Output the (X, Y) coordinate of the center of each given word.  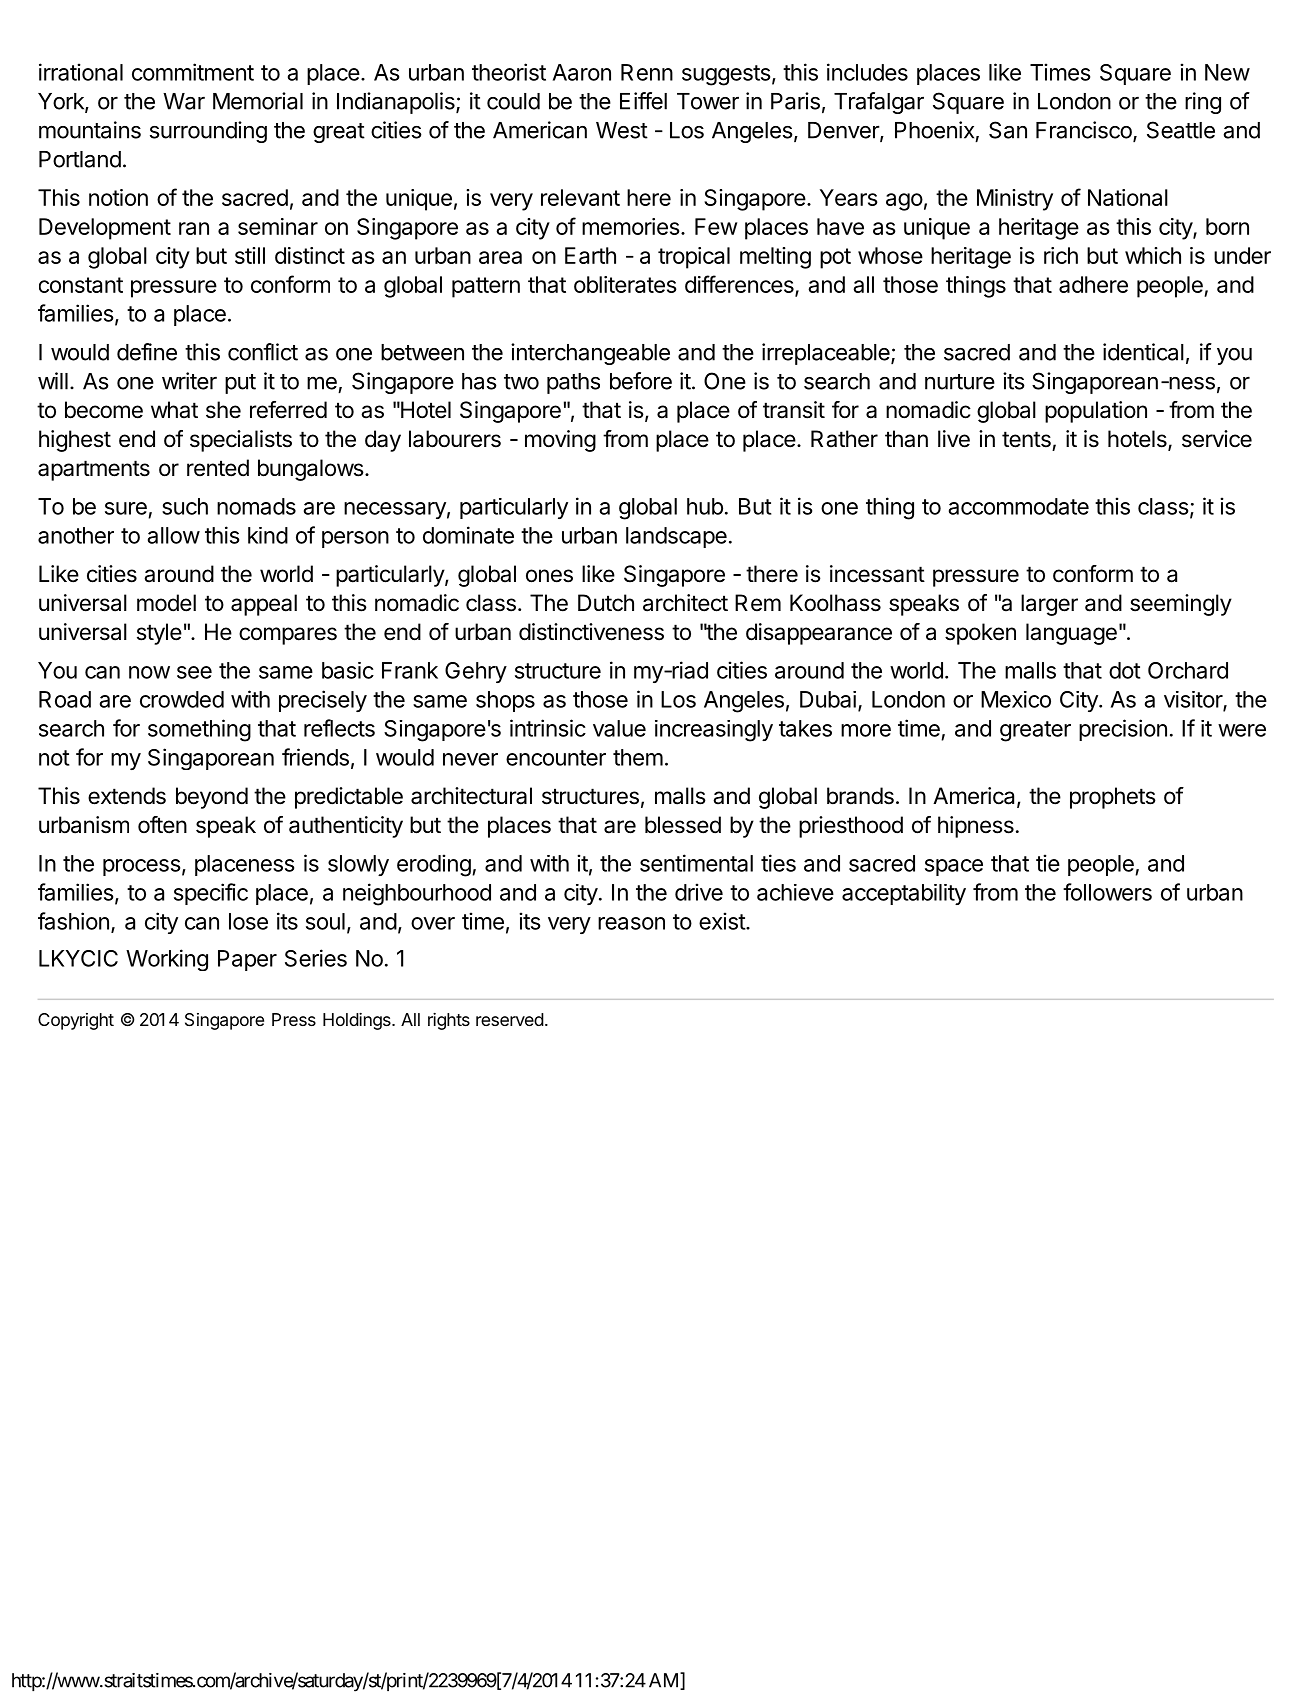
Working (167, 960)
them (638, 757)
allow (174, 535)
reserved (510, 1019)
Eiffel (643, 101)
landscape (676, 537)
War (184, 101)
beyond (212, 798)
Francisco (1085, 131)
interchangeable (590, 354)
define (147, 352)
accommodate (1019, 506)
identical (1143, 352)
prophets (1113, 798)
